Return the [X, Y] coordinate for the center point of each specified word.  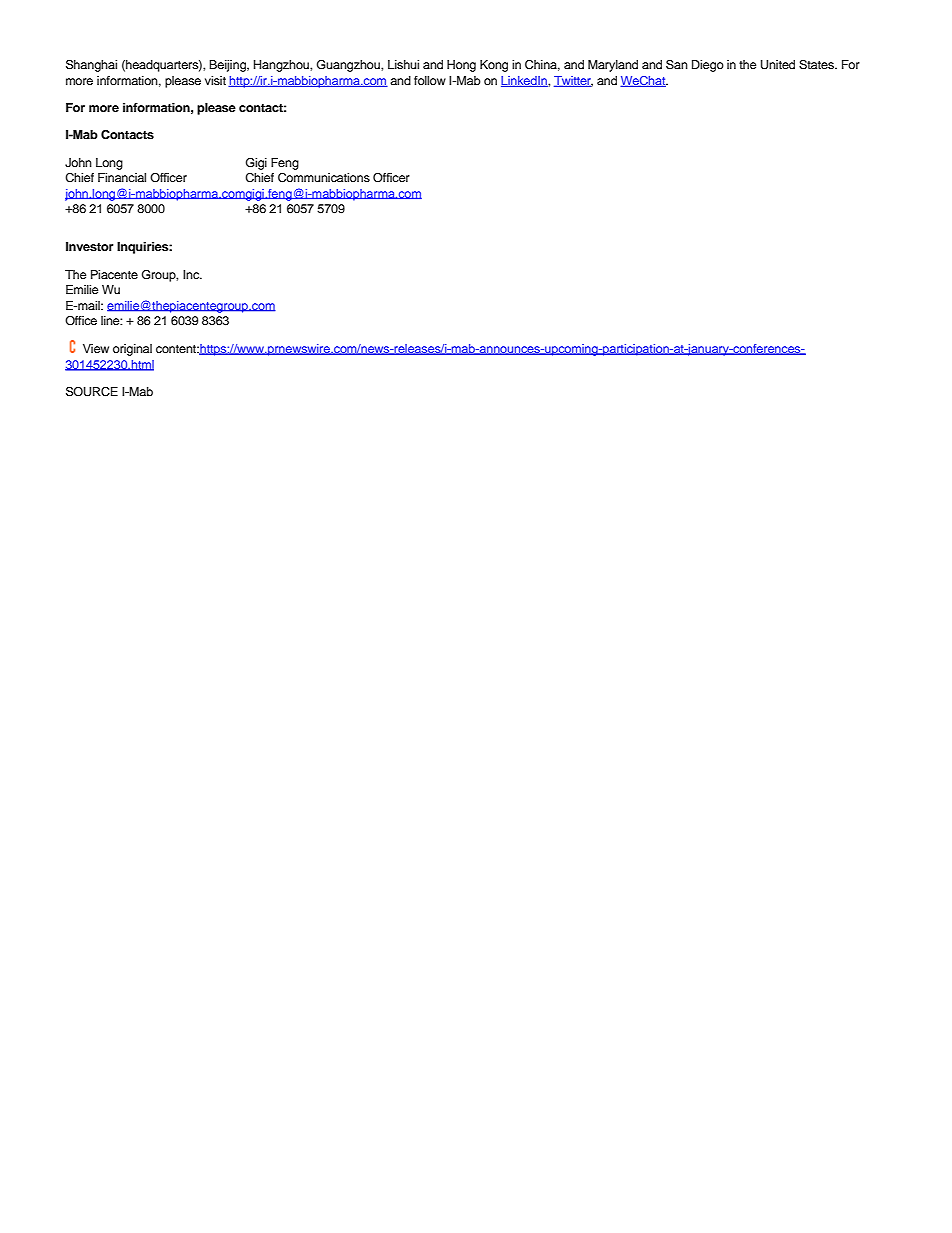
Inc [192, 274]
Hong [461, 66]
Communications [324, 178]
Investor [89, 246]
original [132, 350]
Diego [708, 66]
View [96, 348]
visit [215, 80]
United [778, 65]
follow [430, 80]
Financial [122, 177]
